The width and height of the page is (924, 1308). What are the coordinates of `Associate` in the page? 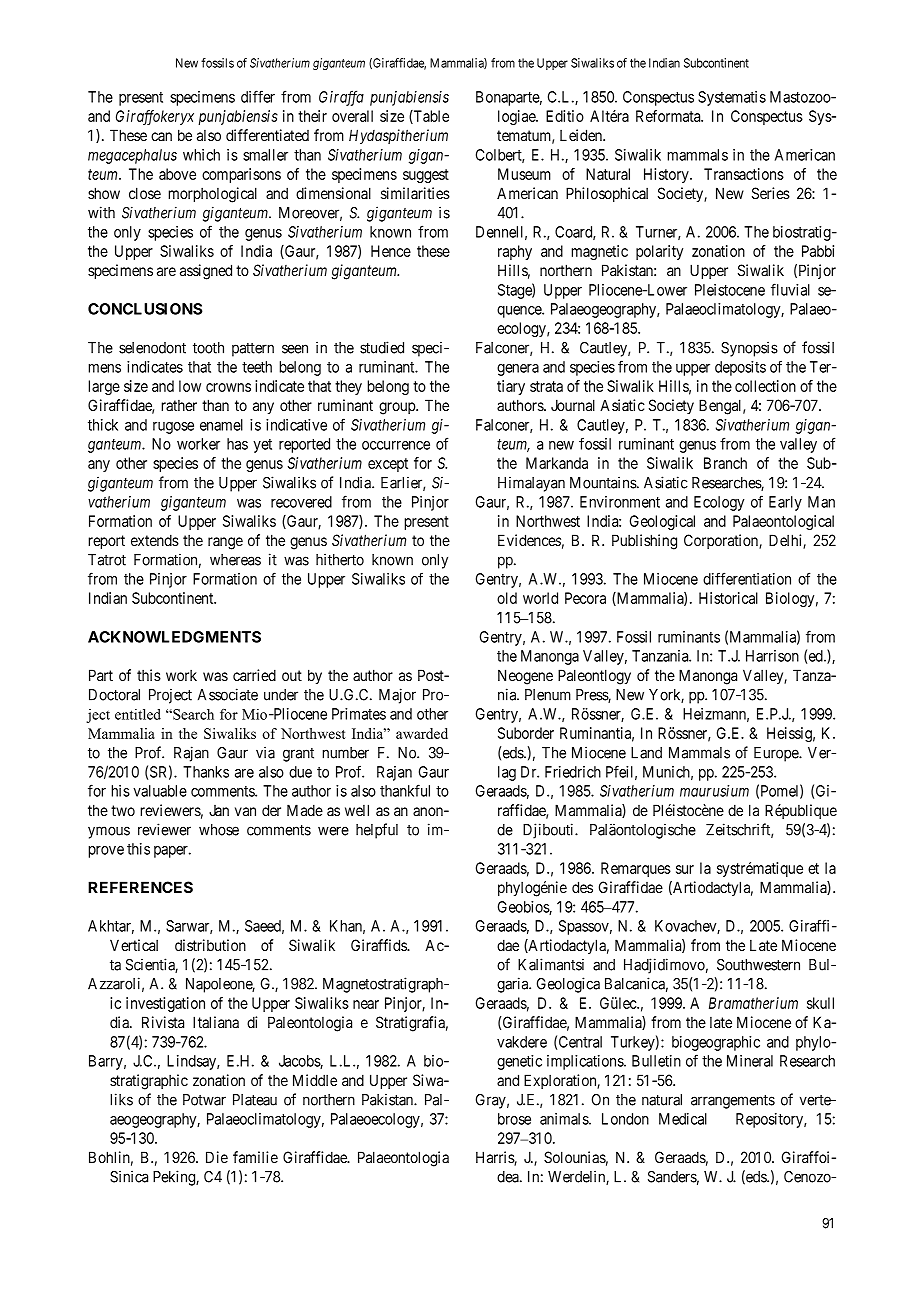 It's located at (228, 694).
